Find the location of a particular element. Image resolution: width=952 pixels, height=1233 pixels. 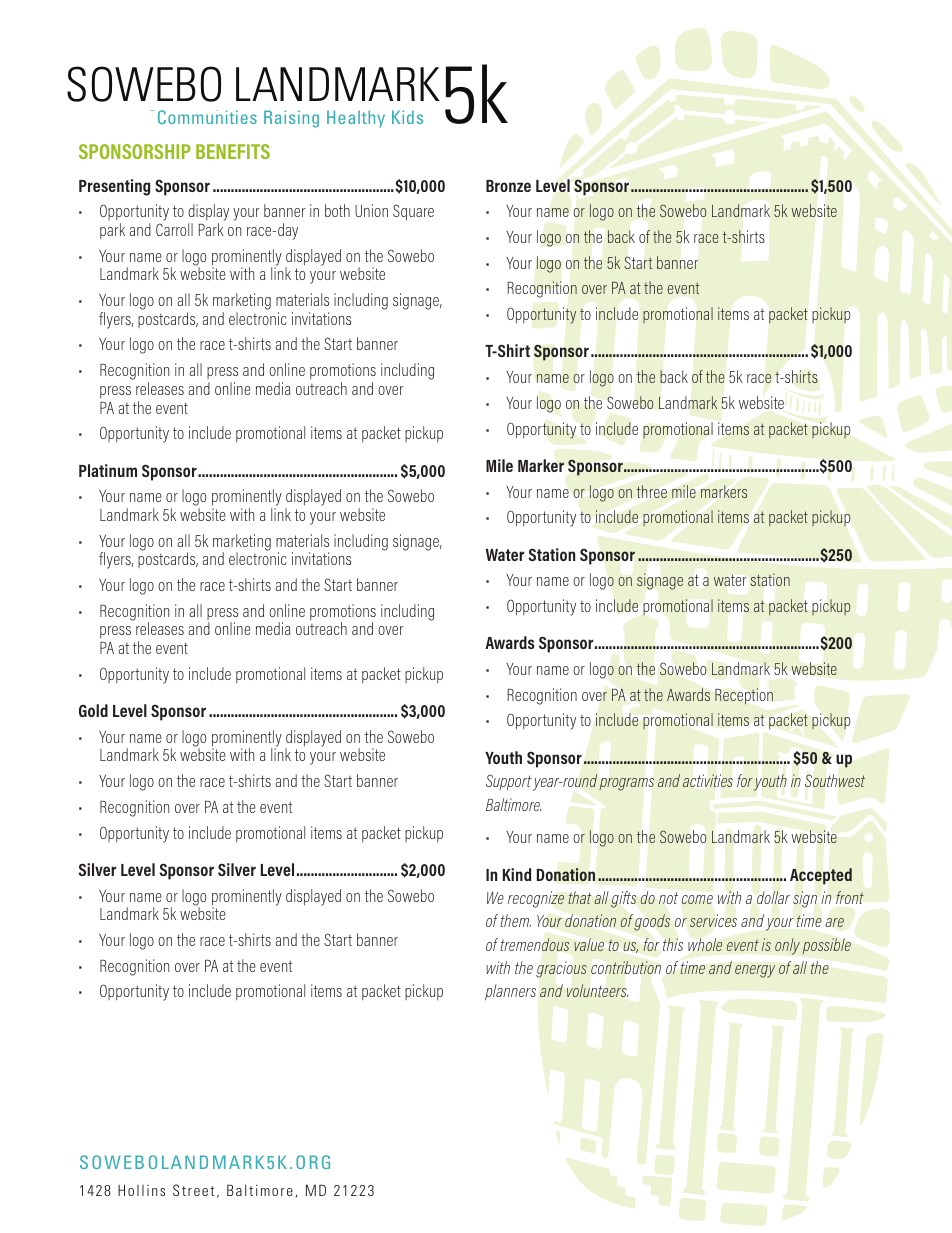

Gold is located at coordinates (93, 710).
